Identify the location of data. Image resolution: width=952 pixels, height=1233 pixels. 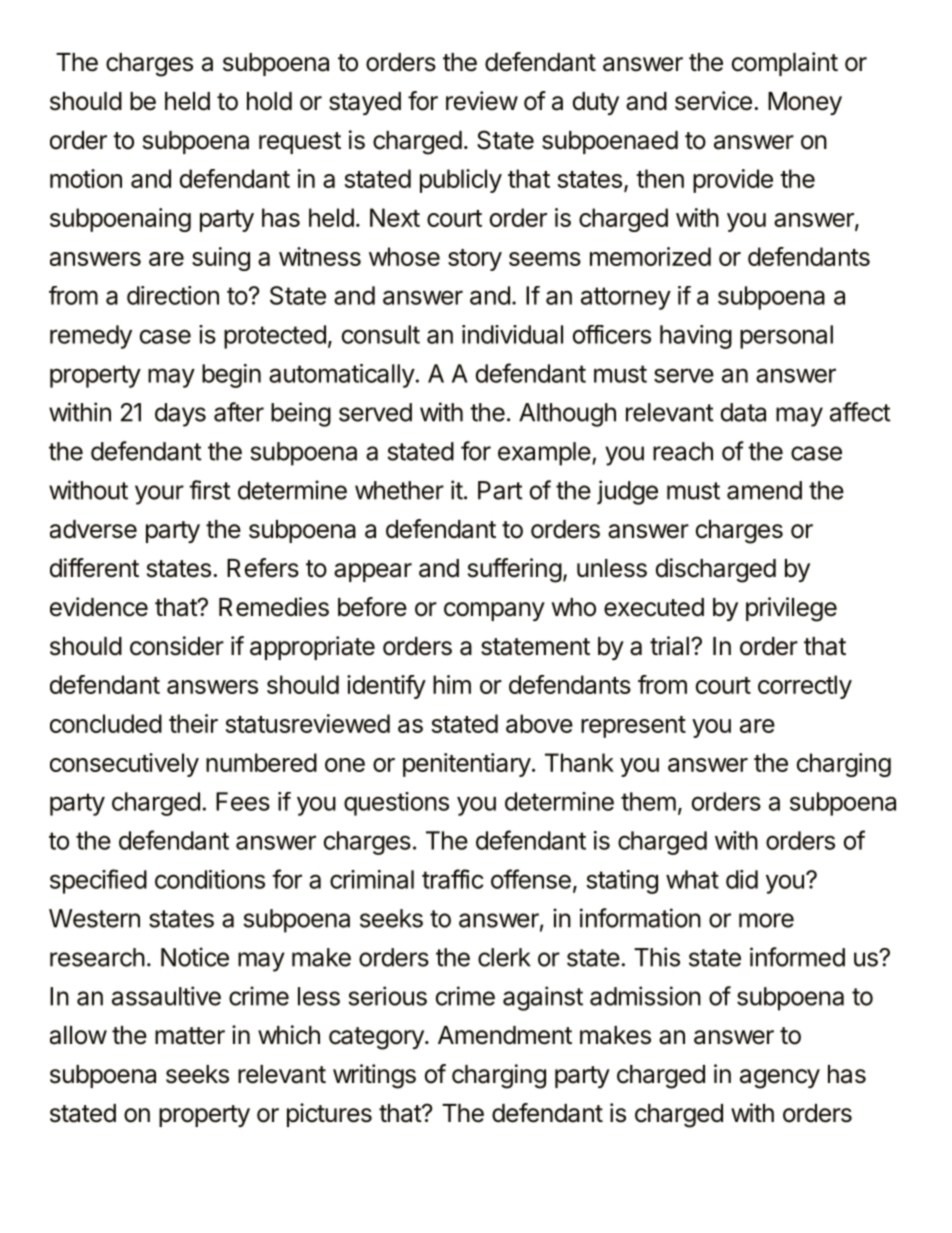
(743, 412).
